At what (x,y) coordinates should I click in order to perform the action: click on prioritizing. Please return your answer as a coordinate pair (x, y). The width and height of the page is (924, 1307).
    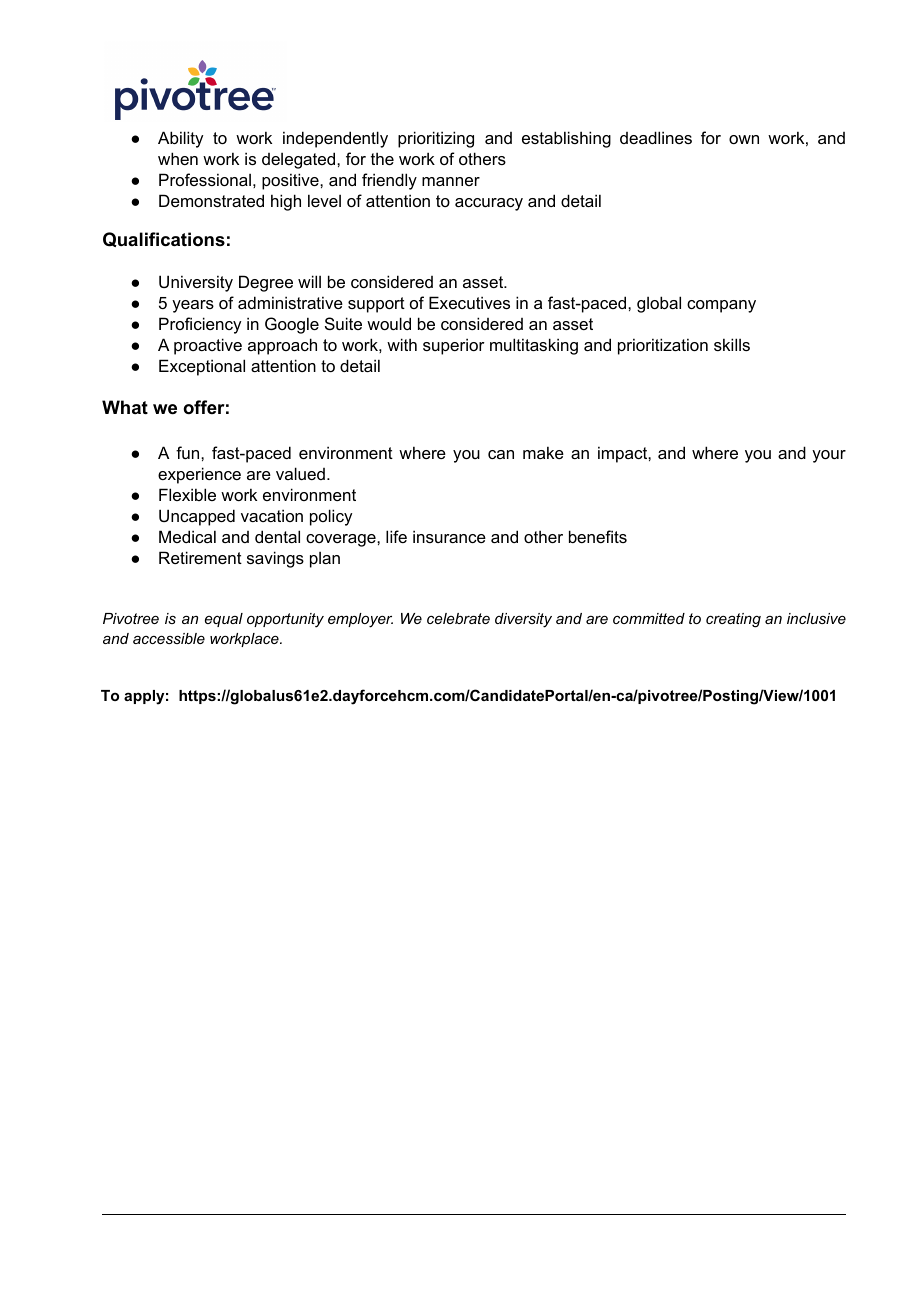
    Looking at the image, I should click on (436, 139).
